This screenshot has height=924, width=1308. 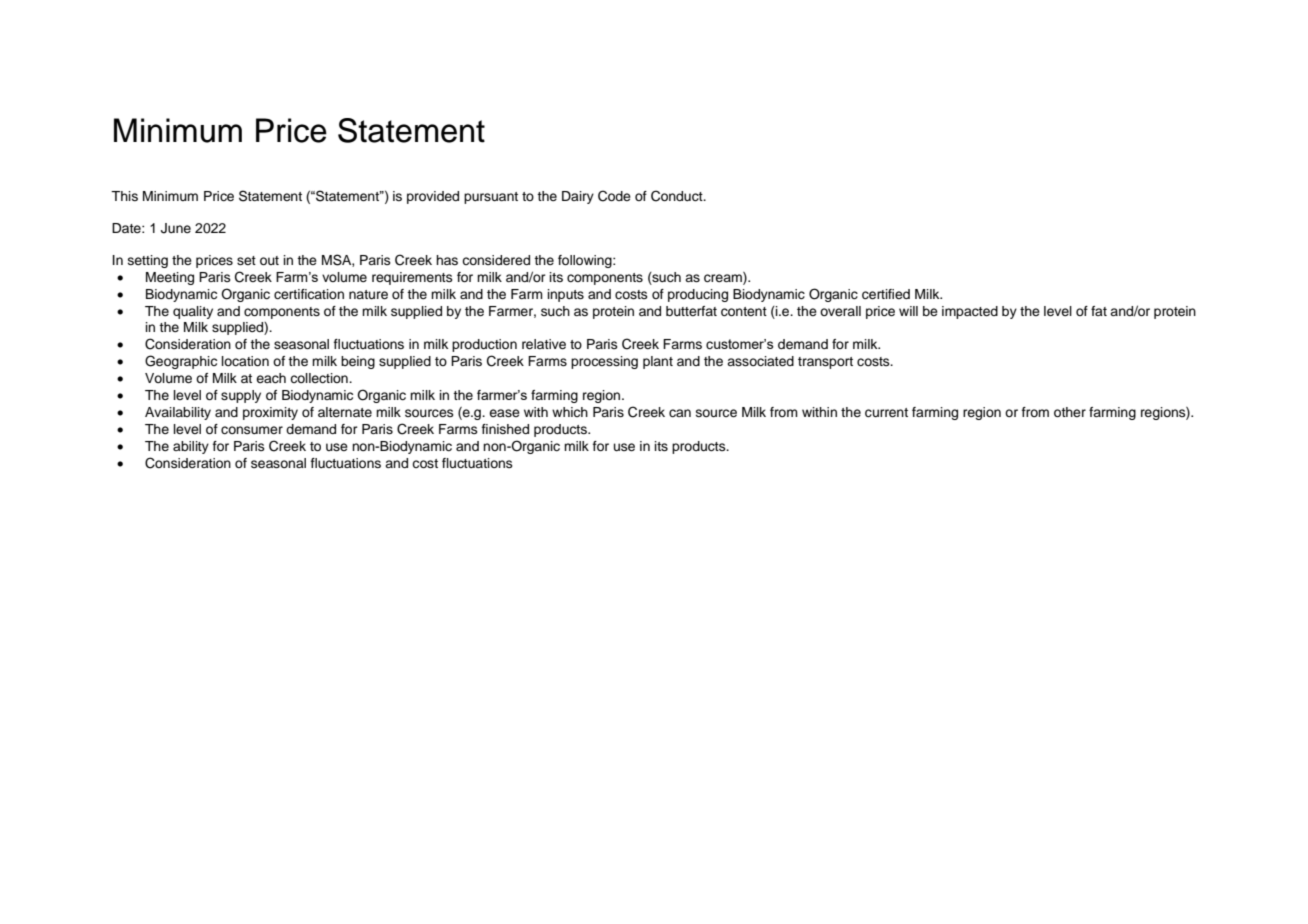 I want to click on impacted, so click(x=970, y=312).
